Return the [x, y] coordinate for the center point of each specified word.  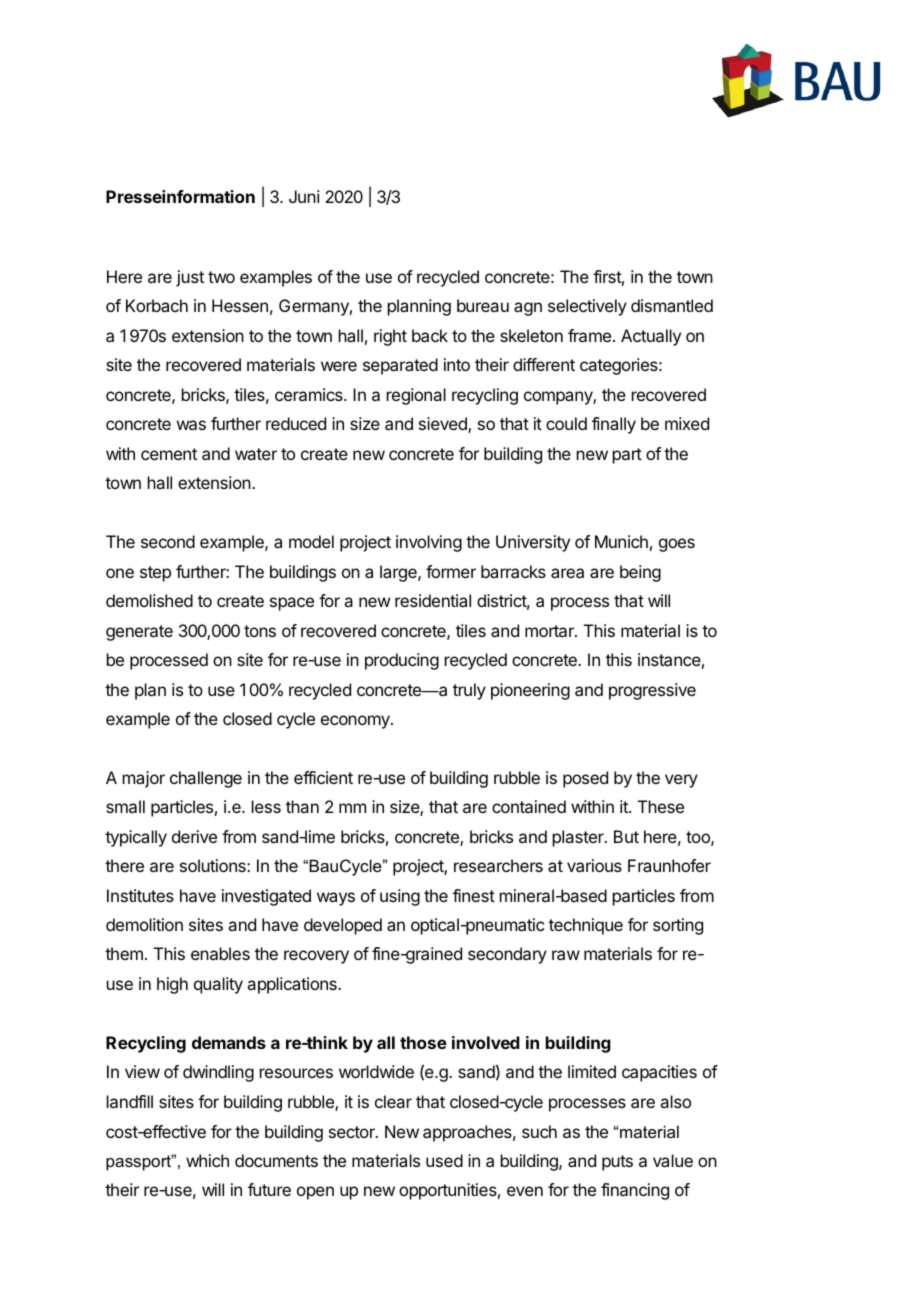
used [444, 1160]
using [400, 897]
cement [169, 454]
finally [614, 425]
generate [139, 633]
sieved [444, 425]
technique [586, 926]
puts [617, 1163]
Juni [304, 196]
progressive [652, 691]
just [190, 278]
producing [402, 661]
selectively [587, 307]
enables [220, 953]
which [207, 1160]
